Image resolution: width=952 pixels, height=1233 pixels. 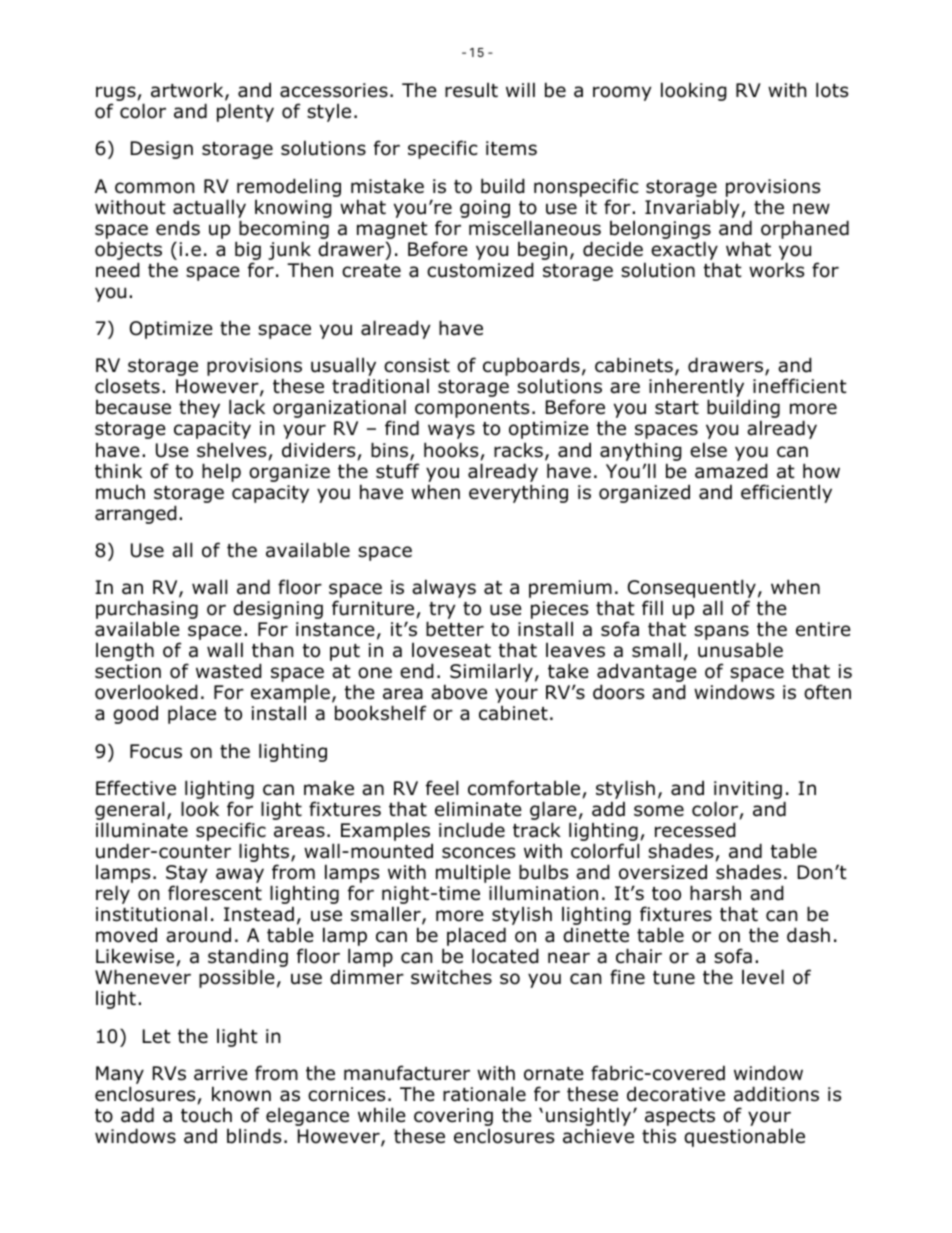 What do you see at coordinates (451, 450) in the screenshot?
I see `hooks` at bounding box center [451, 450].
